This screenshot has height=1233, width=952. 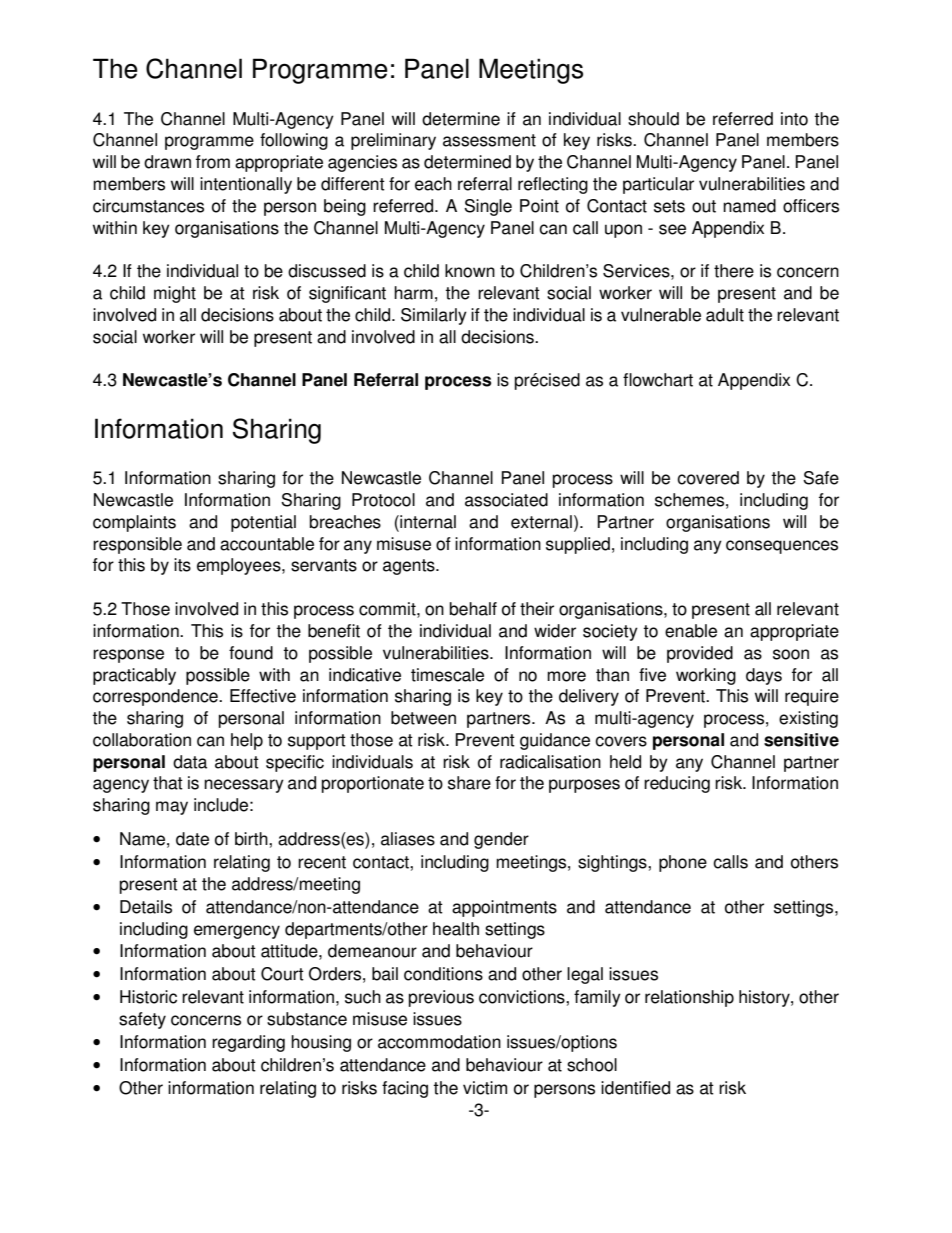 What do you see at coordinates (689, 998) in the screenshot?
I see `relationship` at bounding box center [689, 998].
